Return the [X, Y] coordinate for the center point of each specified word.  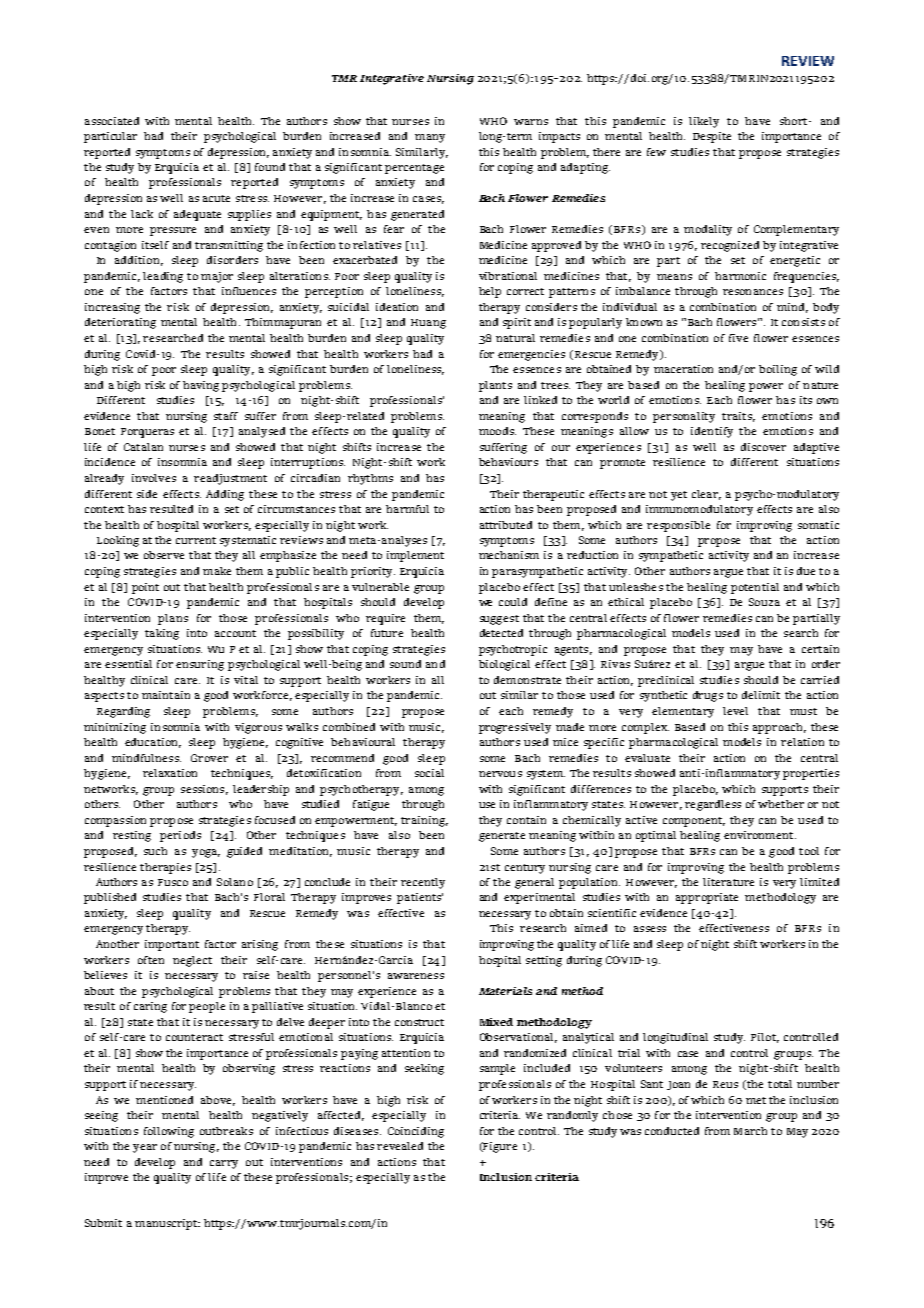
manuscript [167, 1224]
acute [216, 198]
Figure [499, 1147]
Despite [712, 137]
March [750, 1131]
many [430, 138]
